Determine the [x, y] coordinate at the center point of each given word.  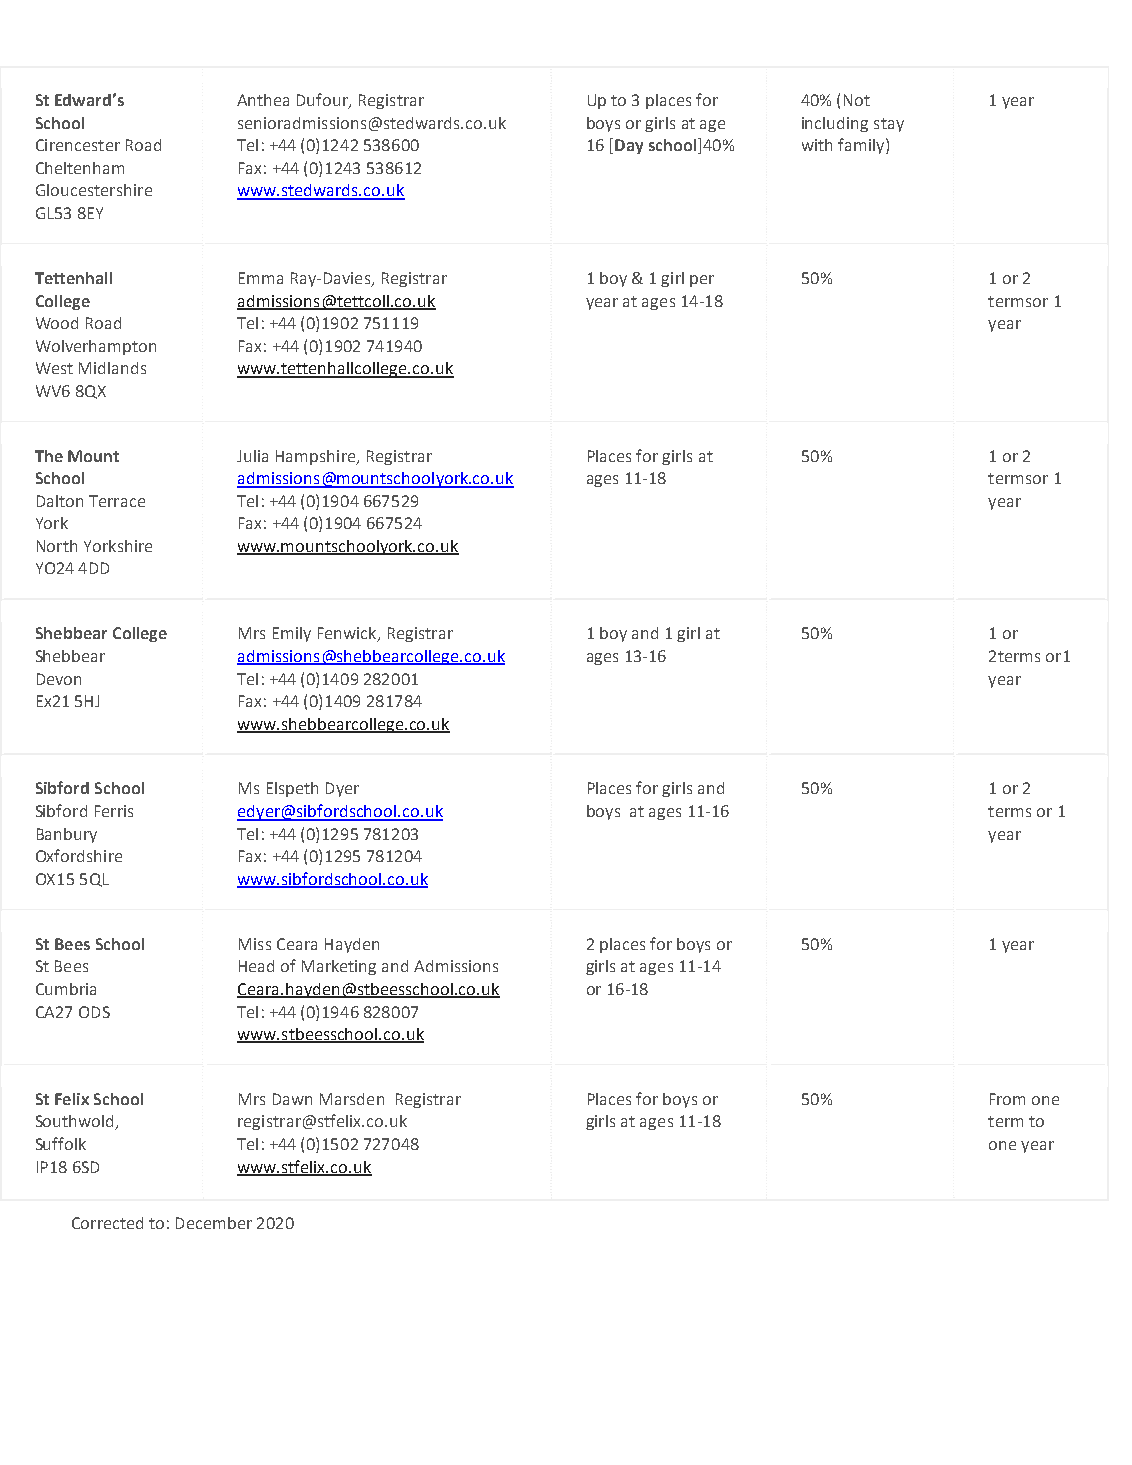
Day [629, 146]
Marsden [352, 1099]
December [214, 1223]
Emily [292, 634]
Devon [59, 679]
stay [889, 125]
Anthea [263, 100]
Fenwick [348, 634]
